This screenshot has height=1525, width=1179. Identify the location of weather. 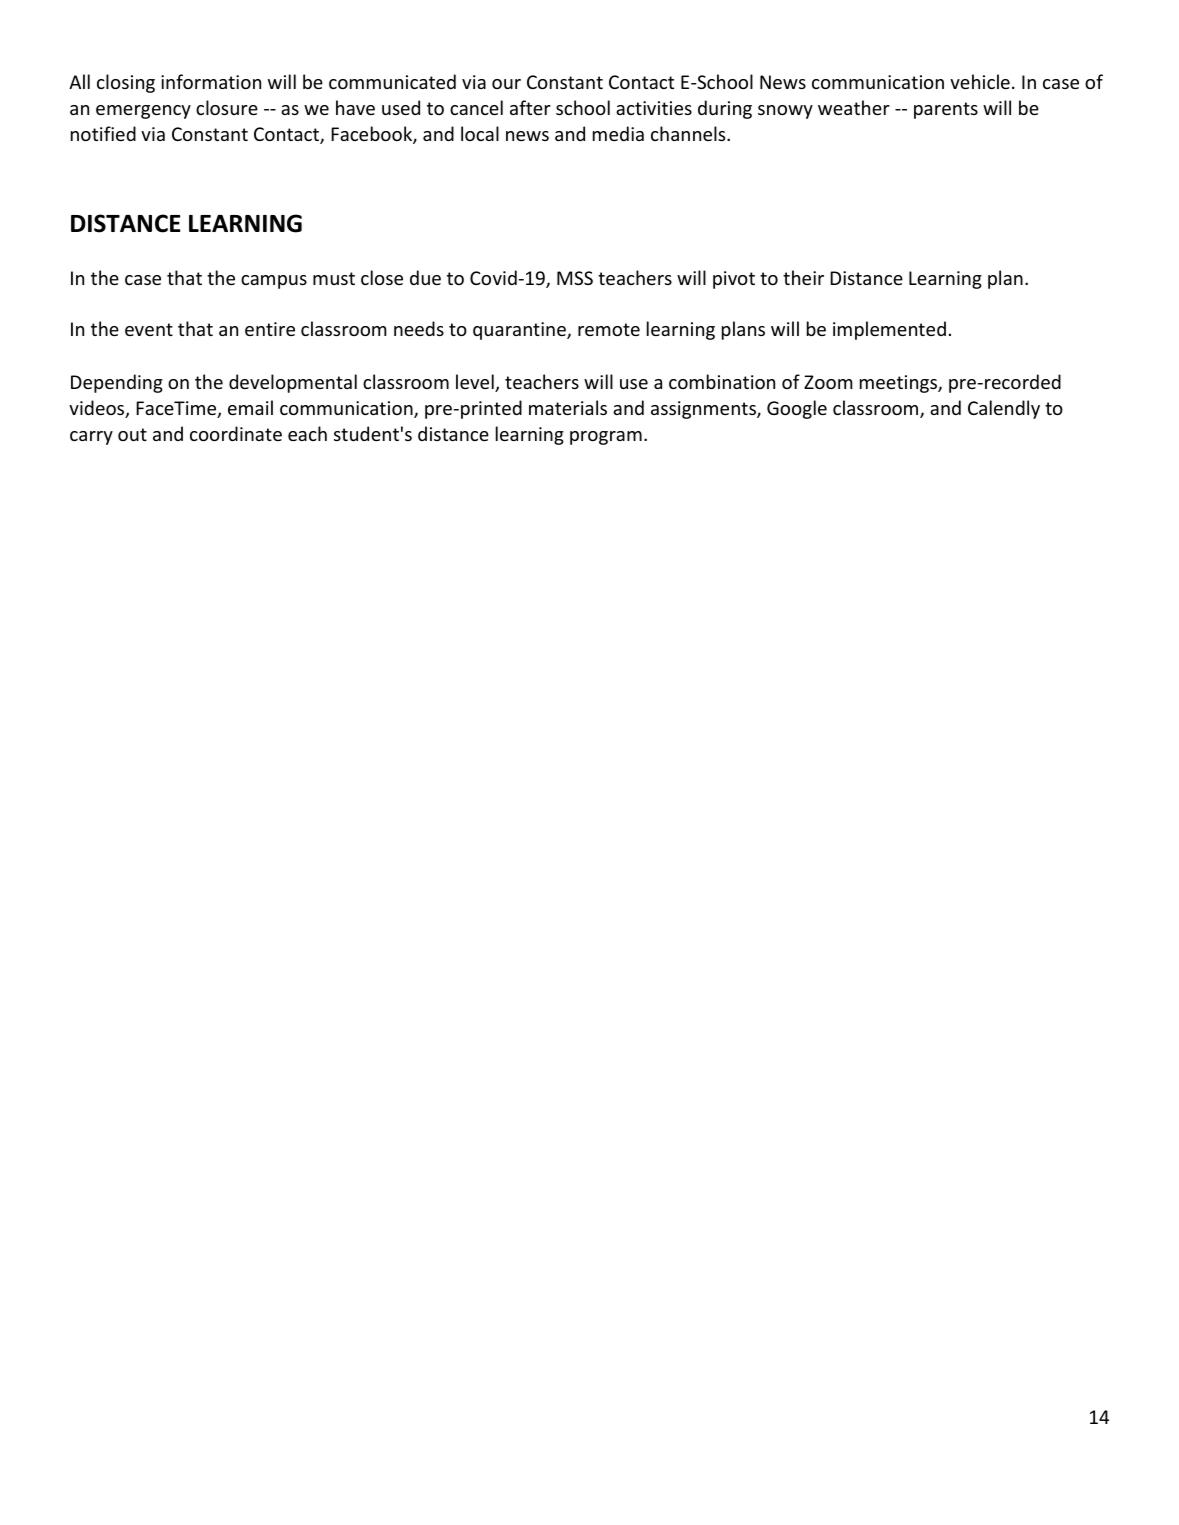
(854, 107).
